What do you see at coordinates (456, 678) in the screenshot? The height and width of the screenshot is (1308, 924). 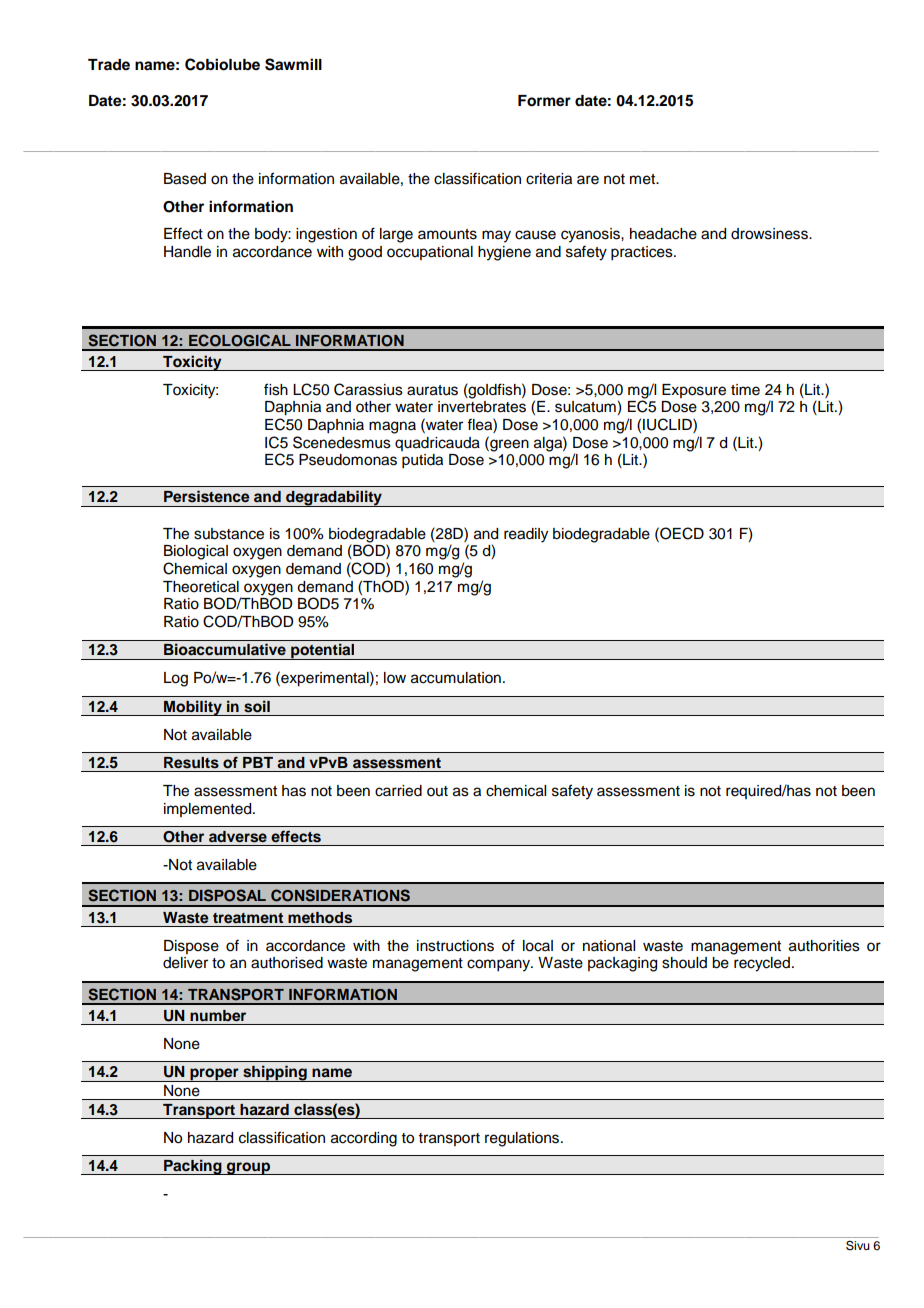 I see `accumulation` at bounding box center [456, 678].
